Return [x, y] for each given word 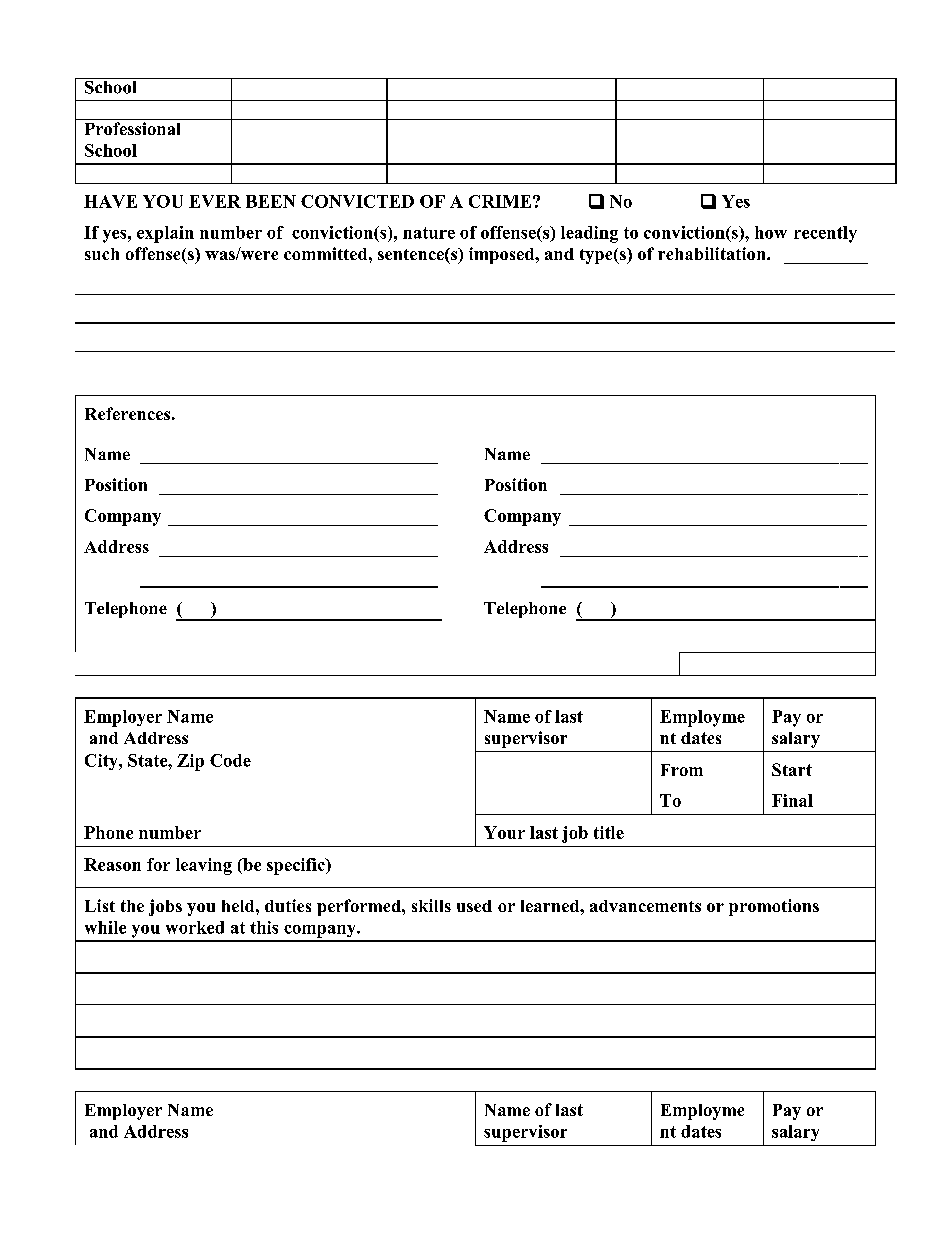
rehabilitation [713, 253]
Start [792, 769]
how [771, 232]
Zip [190, 762]
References [127, 413]
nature [429, 233]
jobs [165, 907]
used [474, 906]
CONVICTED [357, 201]
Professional [132, 128]
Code [230, 760]
